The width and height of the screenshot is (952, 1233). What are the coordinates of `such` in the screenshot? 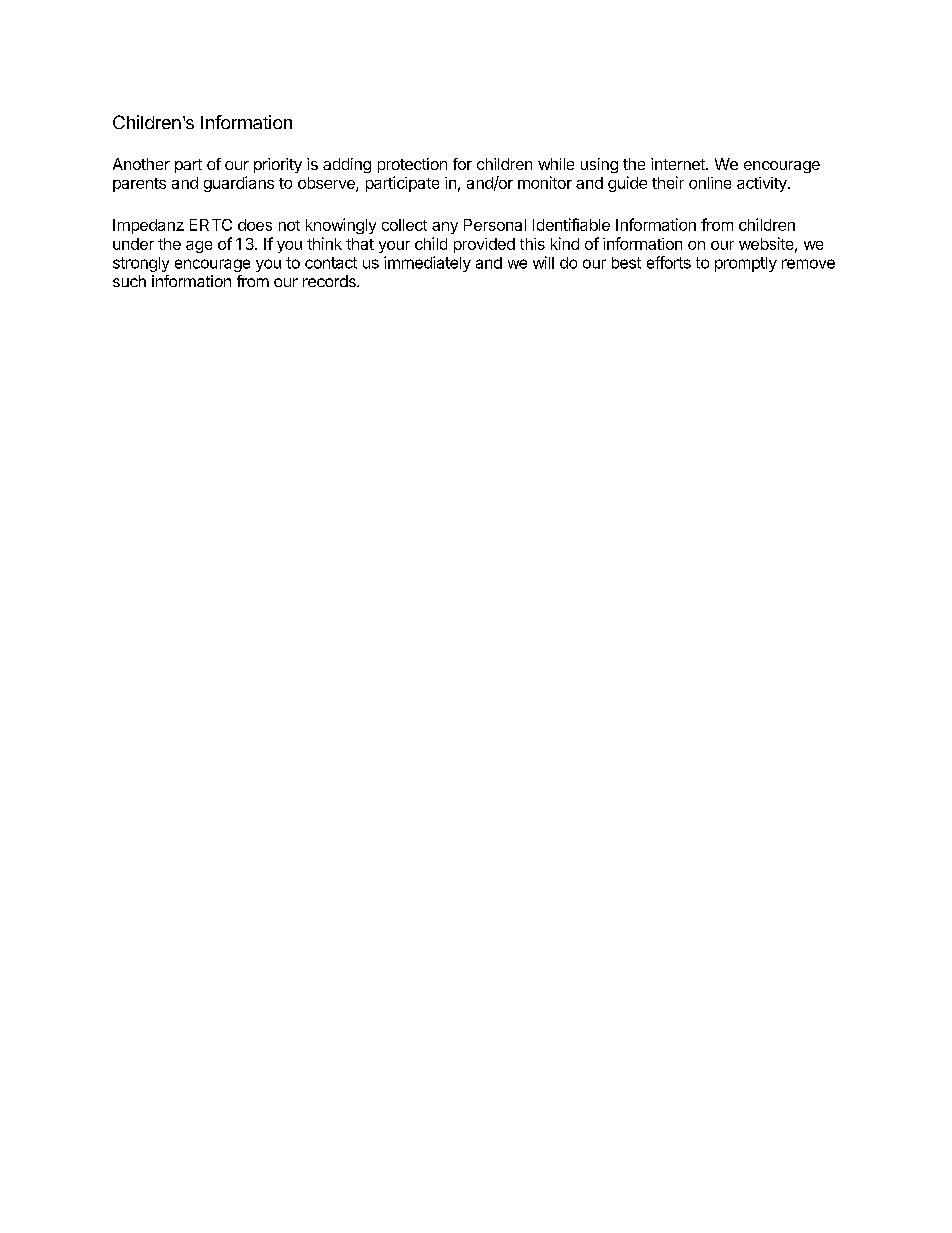 It's located at (129, 281).
